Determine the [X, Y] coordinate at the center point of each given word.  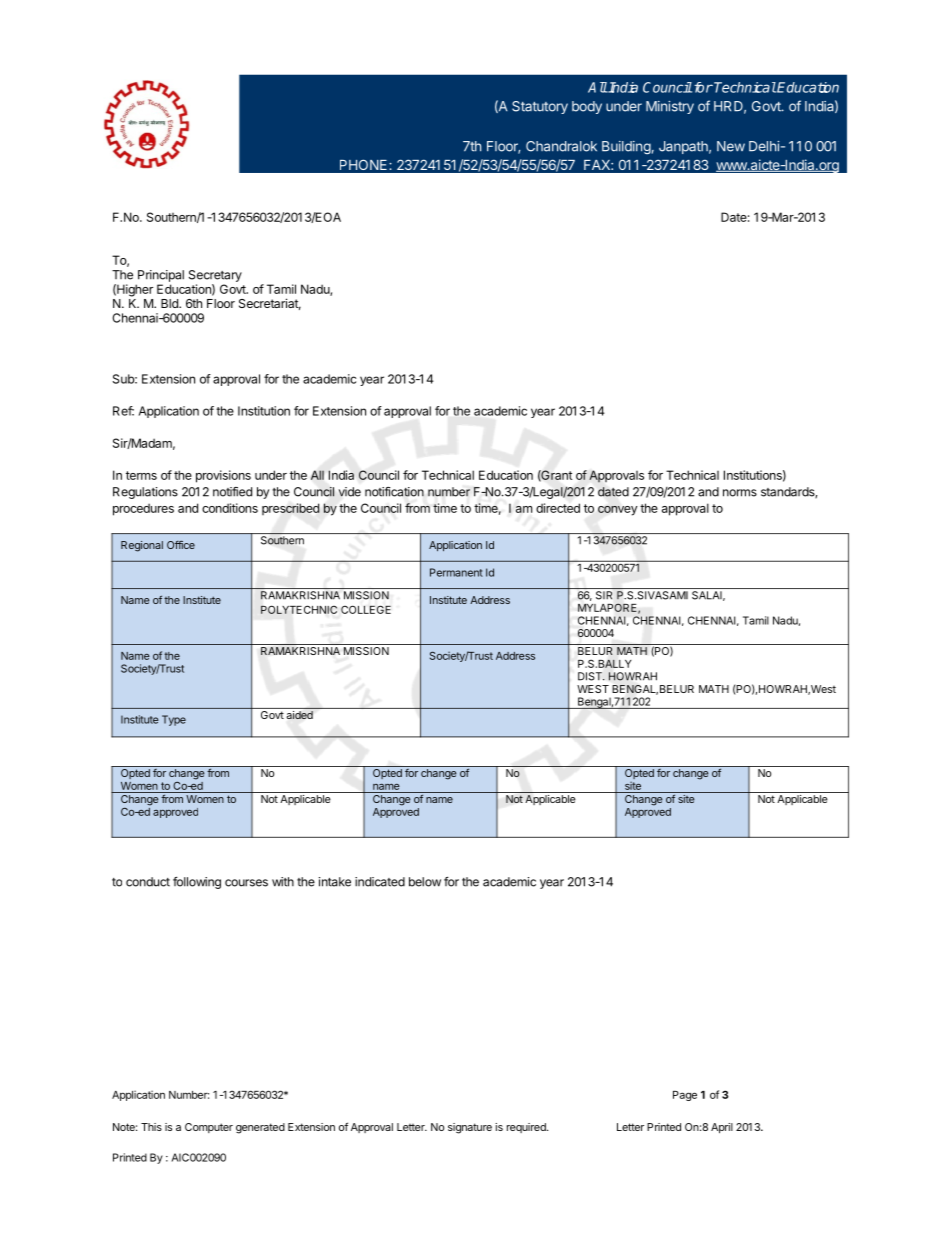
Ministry [670, 107]
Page [685, 1096]
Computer [209, 1128]
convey [618, 511]
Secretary [215, 276]
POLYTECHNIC [299, 609]
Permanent [456, 572]
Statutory [540, 107]
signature [470, 1128]
